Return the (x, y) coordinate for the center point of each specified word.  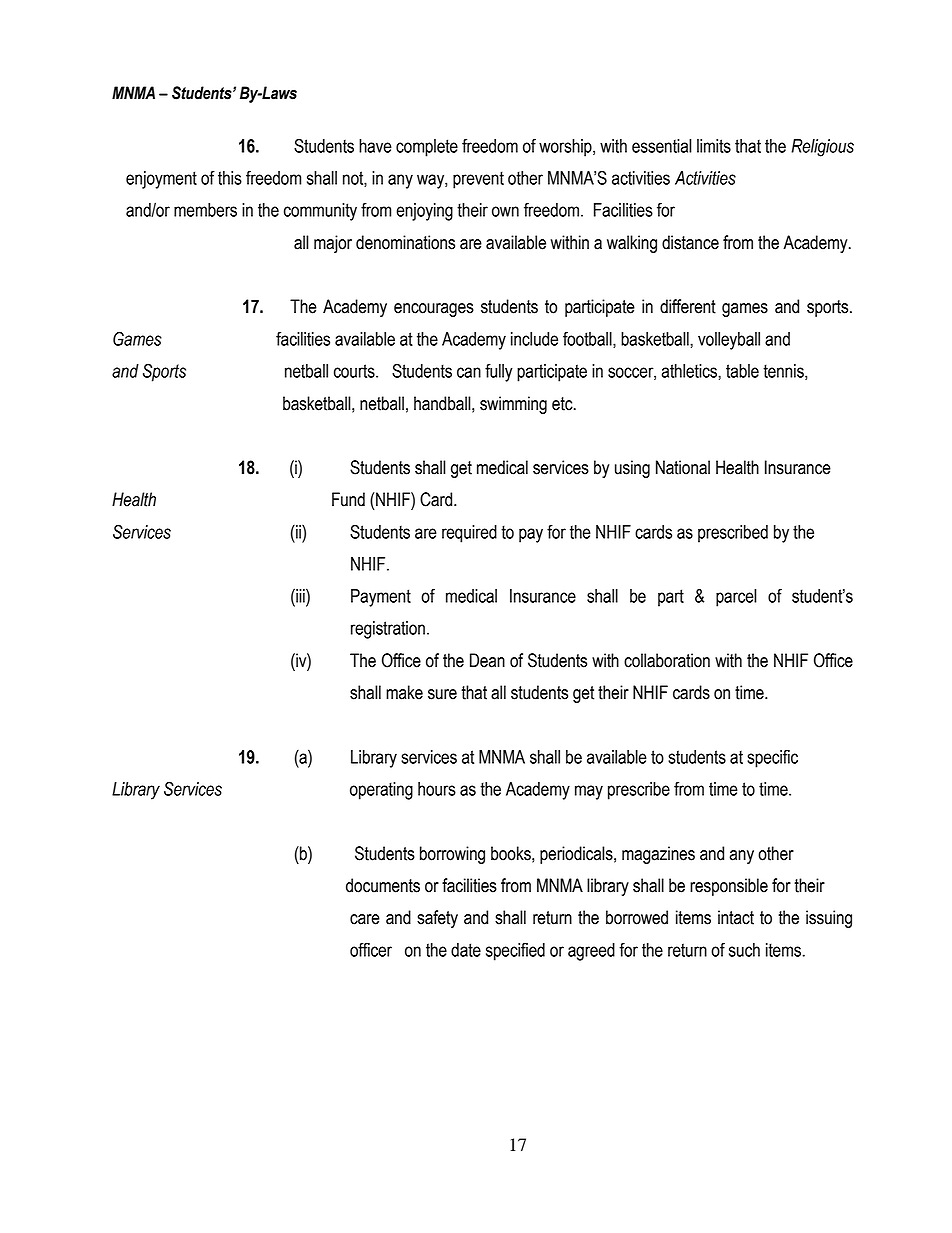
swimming (513, 405)
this (230, 178)
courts (355, 371)
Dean (487, 660)
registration (388, 630)
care (365, 919)
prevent (478, 180)
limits (714, 146)
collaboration (667, 660)
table (742, 371)
